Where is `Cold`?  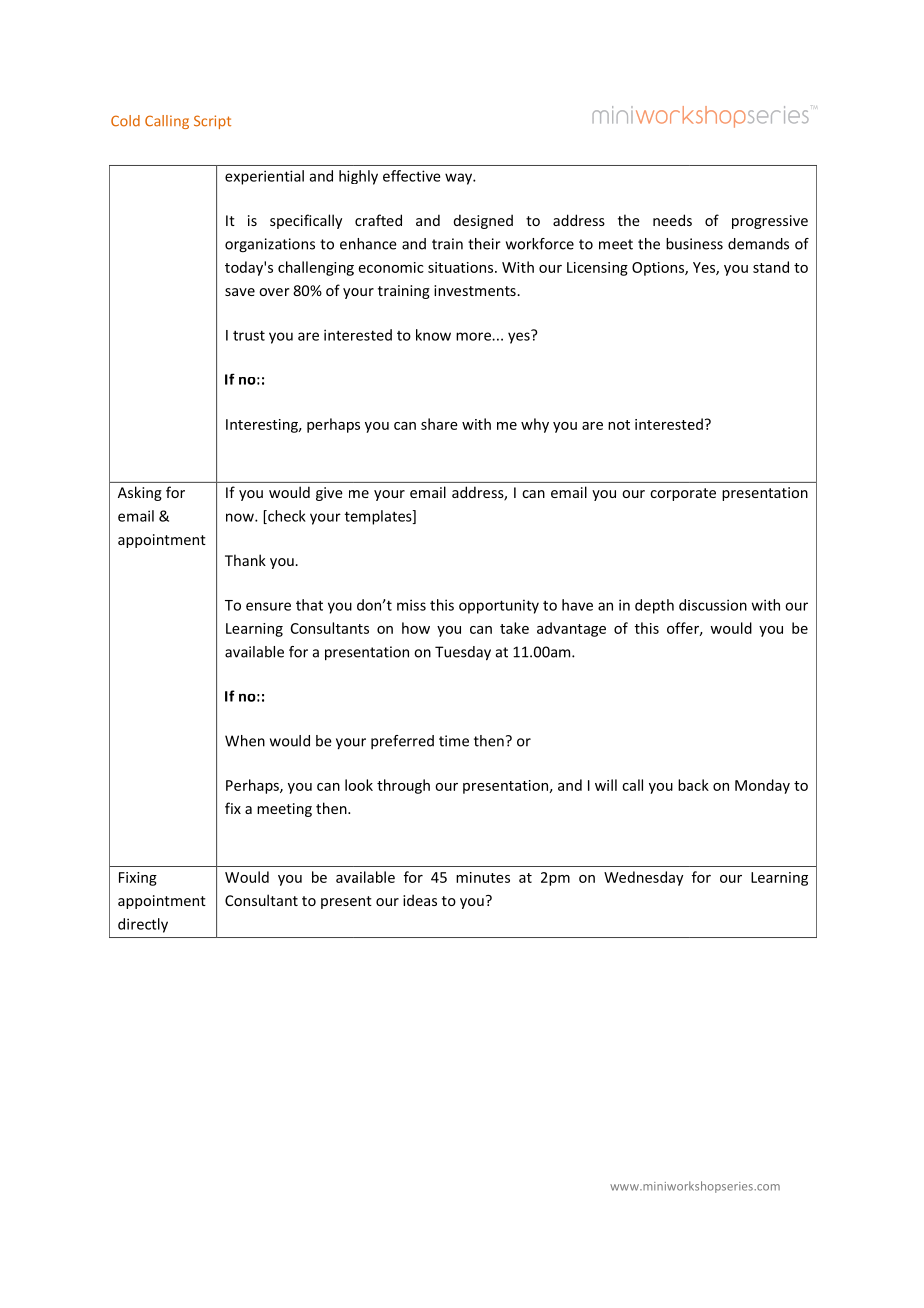
Cold is located at coordinates (125, 121).
